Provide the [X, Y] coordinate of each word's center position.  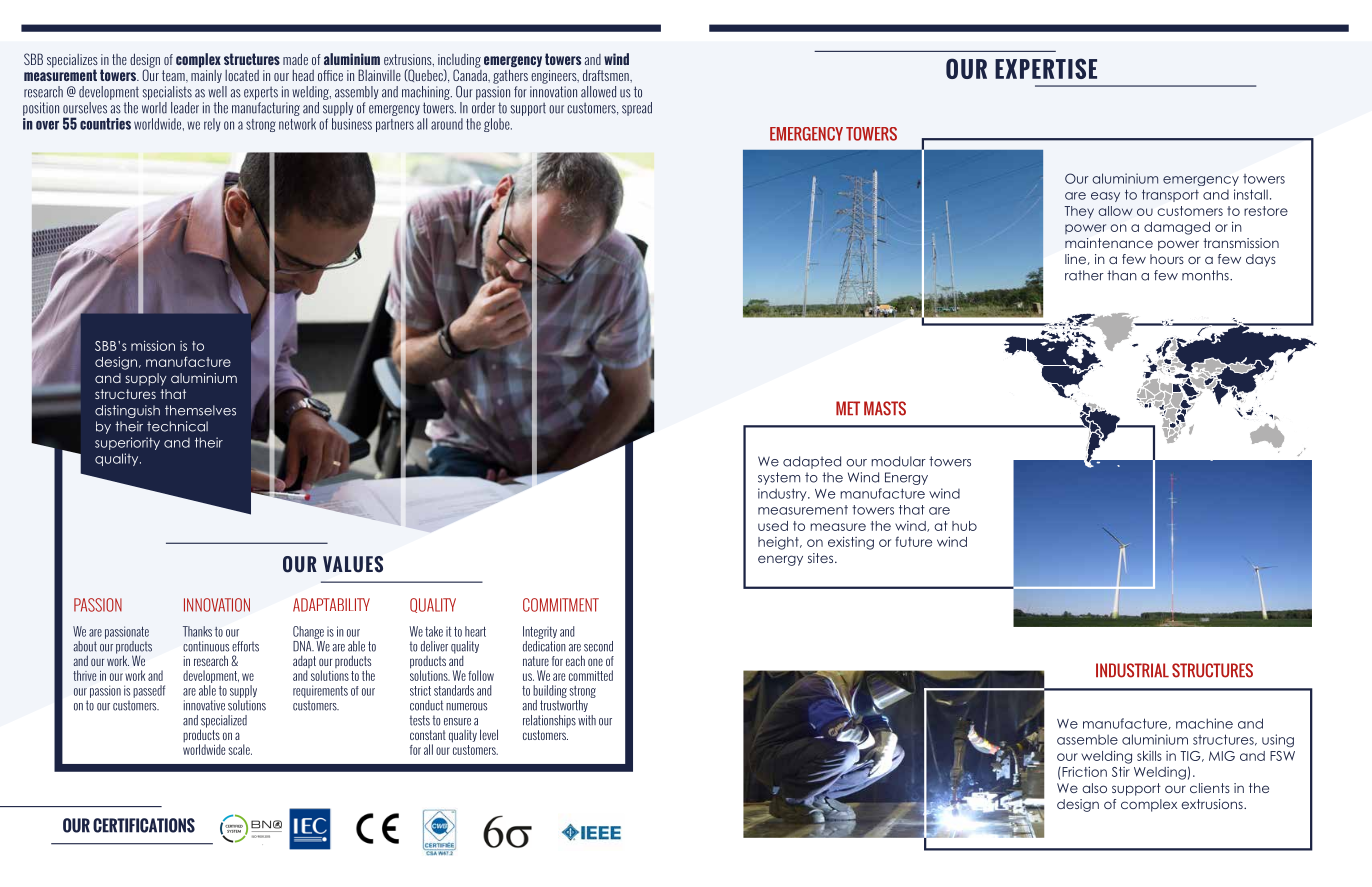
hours [1167, 259]
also [1094, 788]
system [779, 478]
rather [1084, 275]
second [598, 646]
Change [308, 632]
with [587, 720]
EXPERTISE [1046, 68]
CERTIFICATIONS [144, 825]
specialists [167, 93]
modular [898, 461]
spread [637, 109]
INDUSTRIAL [1132, 670]
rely [212, 125]
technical [177, 426]
